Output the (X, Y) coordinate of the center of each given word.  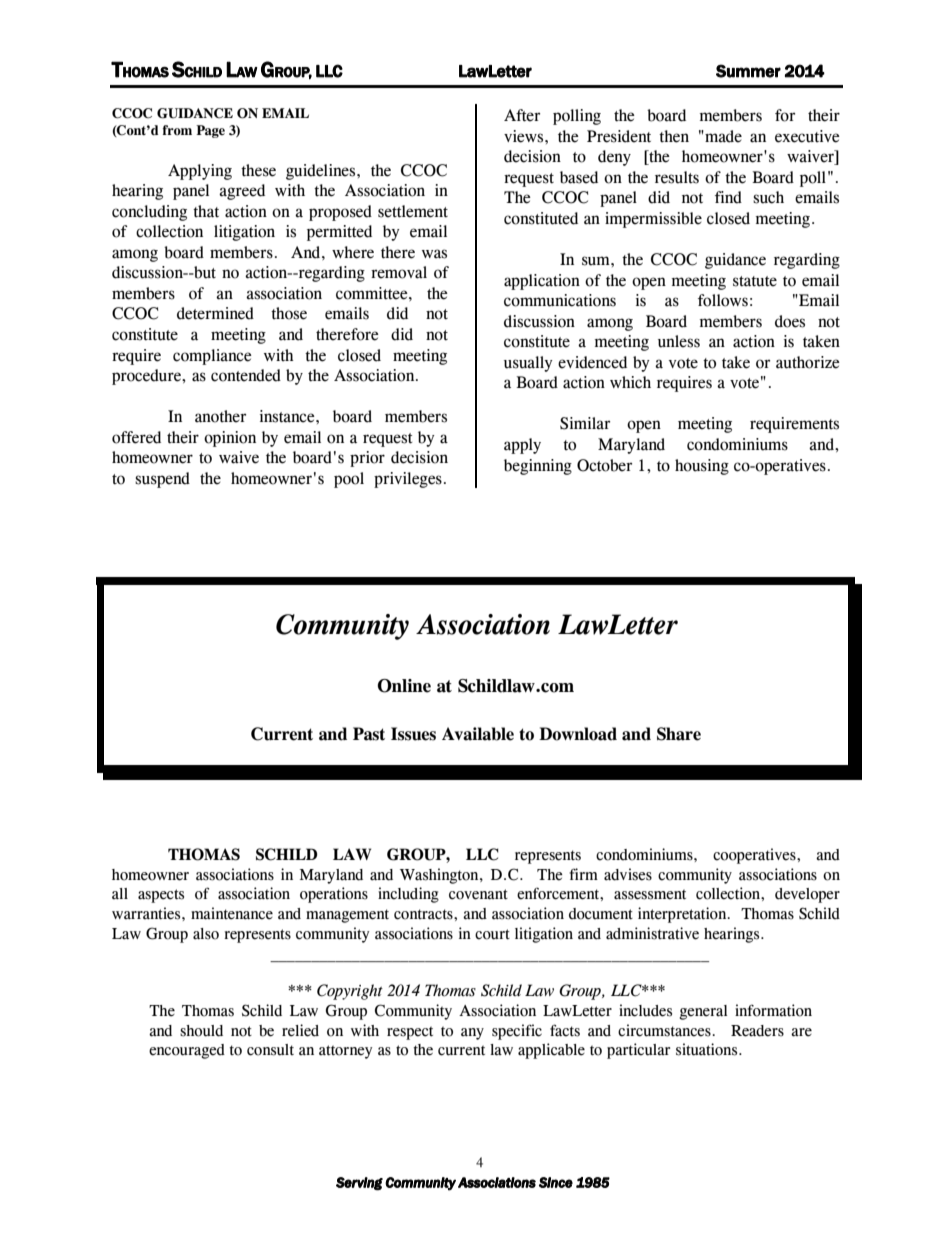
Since (556, 1182)
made (722, 136)
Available (478, 734)
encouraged (187, 1051)
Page (210, 131)
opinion (230, 439)
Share (679, 734)
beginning (538, 467)
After (522, 115)
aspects (161, 896)
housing (702, 467)
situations (708, 1049)
